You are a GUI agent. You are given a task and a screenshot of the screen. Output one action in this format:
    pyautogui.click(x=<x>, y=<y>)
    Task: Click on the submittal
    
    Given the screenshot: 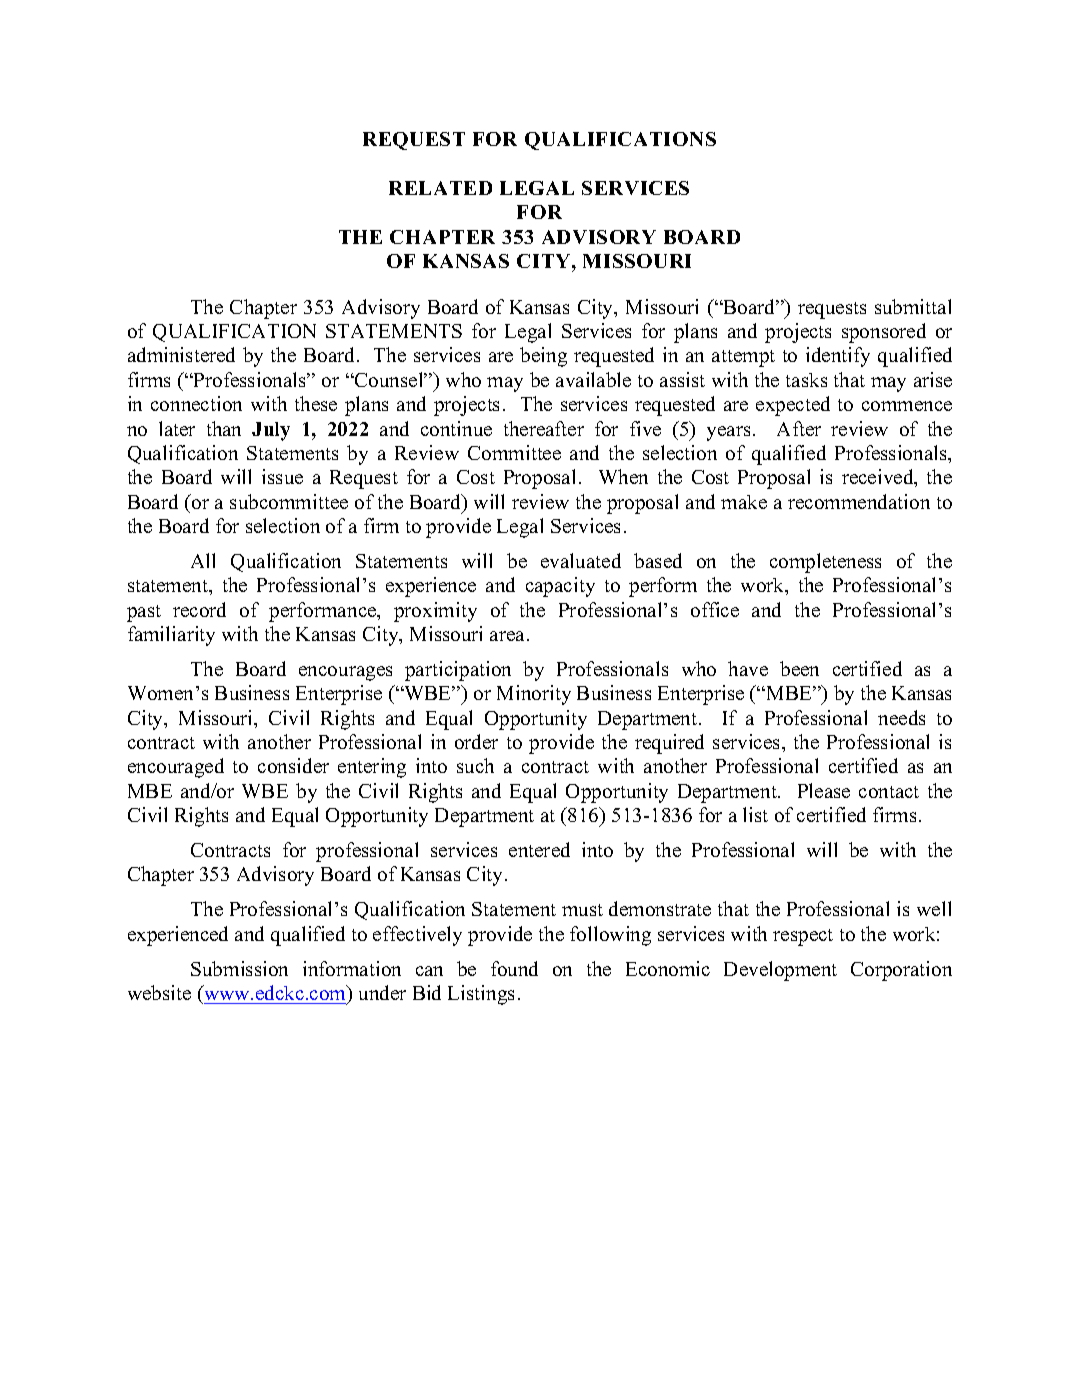 What is the action you would take?
    pyautogui.click(x=913, y=306)
